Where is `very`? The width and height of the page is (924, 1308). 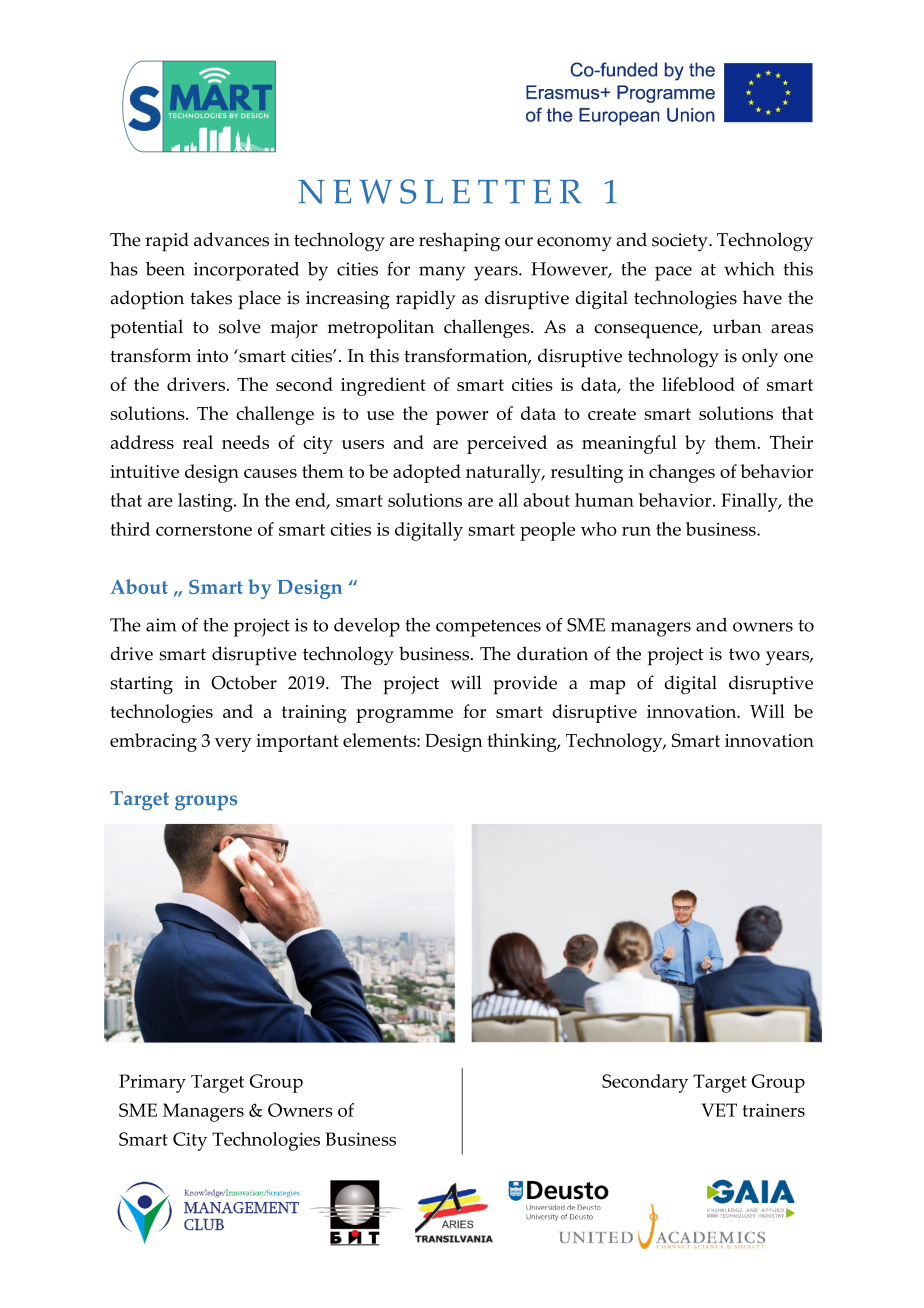 very is located at coordinates (233, 745).
